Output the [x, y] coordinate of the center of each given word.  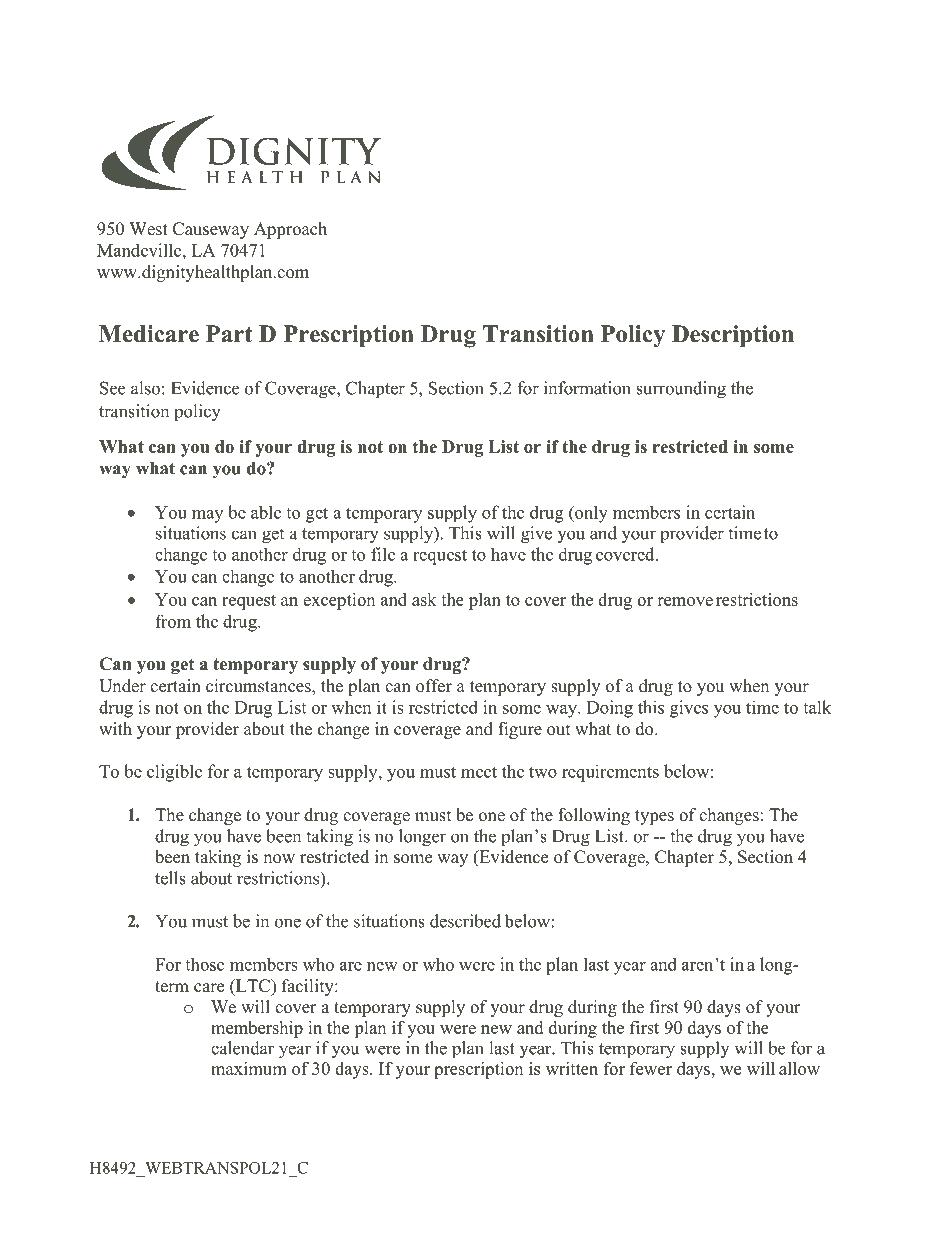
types [654, 817]
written [572, 1068]
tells [170, 878]
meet [479, 772]
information [587, 388]
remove [685, 601]
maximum [249, 1068]
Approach [290, 230]
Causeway [211, 230]
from [173, 621]
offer [434, 686]
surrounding [681, 390]
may [207, 516]
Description [733, 336]
